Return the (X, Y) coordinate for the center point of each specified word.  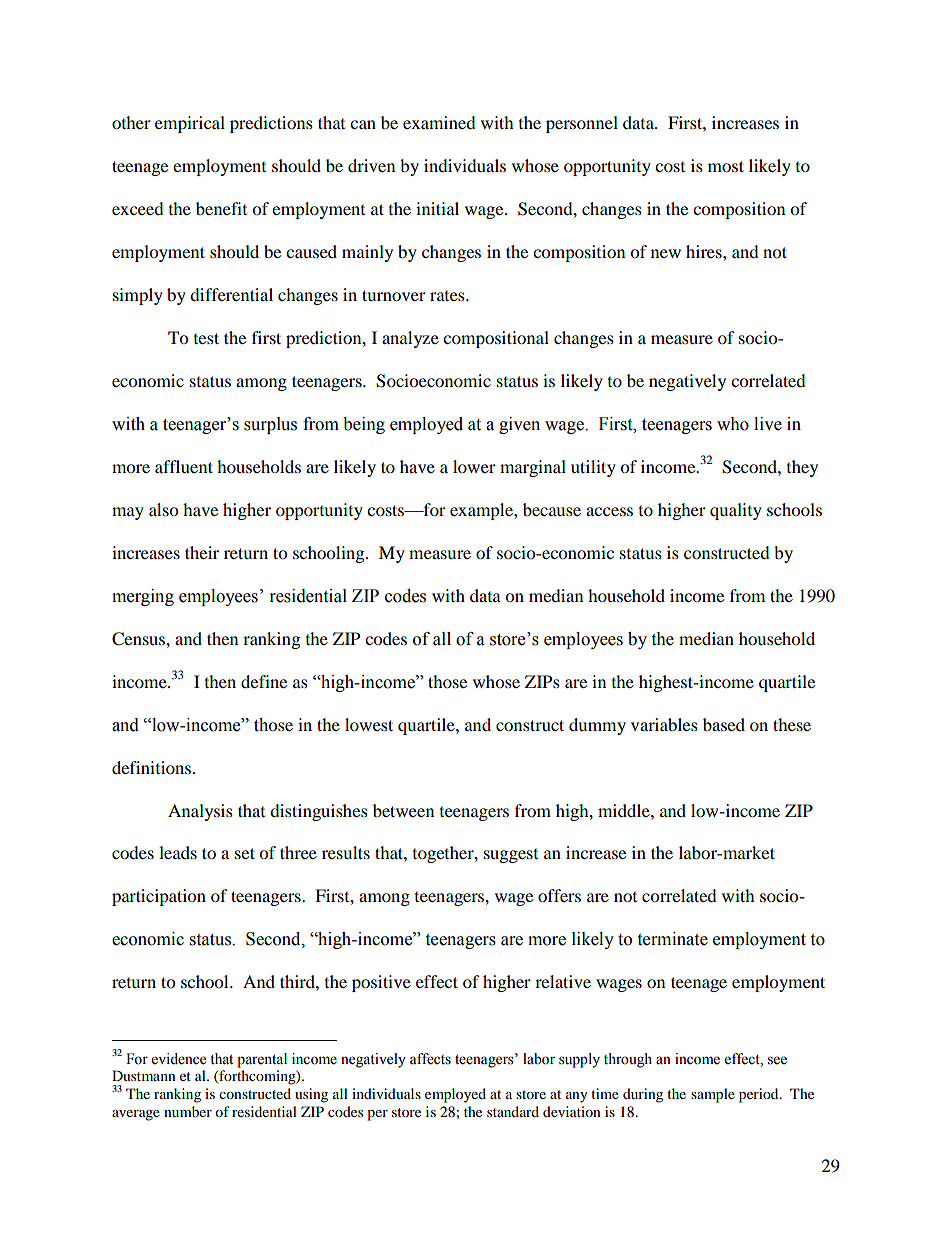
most (726, 166)
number (188, 1111)
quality (736, 511)
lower (474, 466)
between (403, 810)
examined (439, 122)
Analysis (200, 812)
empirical (190, 124)
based (724, 724)
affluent (184, 466)
